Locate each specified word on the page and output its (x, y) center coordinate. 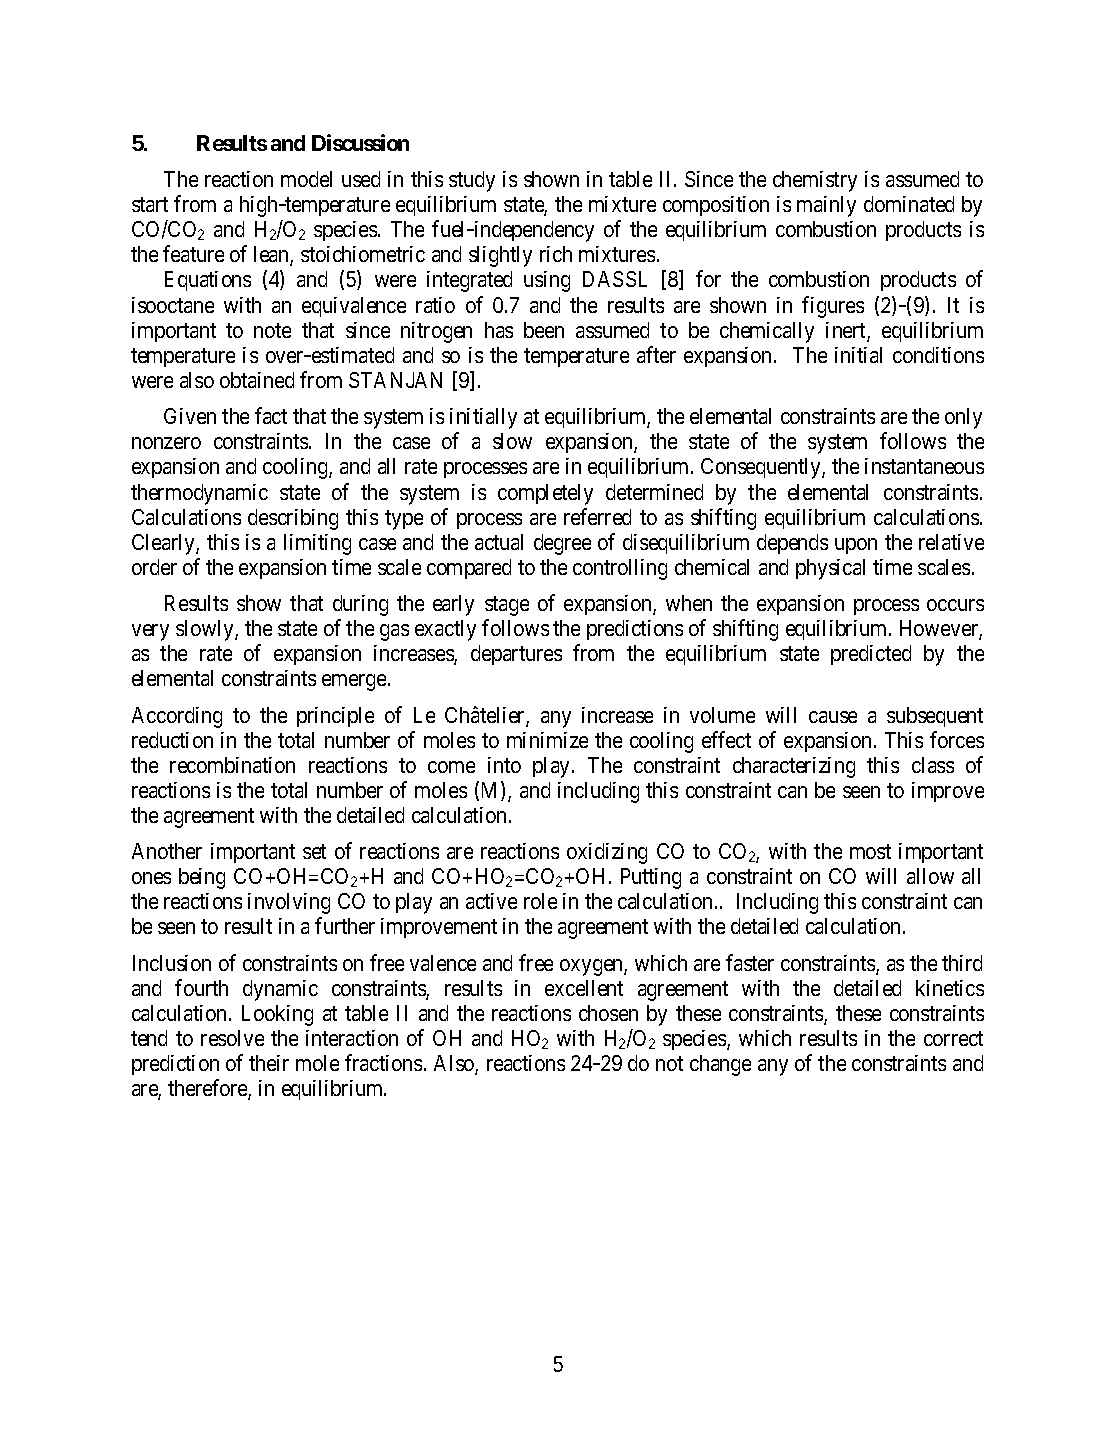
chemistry (815, 181)
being (202, 878)
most (870, 851)
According (177, 717)
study (472, 181)
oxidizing (607, 853)
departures (516, 655)
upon (856, 546)
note (272, 330)
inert (847, 331)
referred (597, 516)
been (544, 330)
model (306, 179)
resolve (232, 1038)
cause (833, 717)
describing (293, 519)
